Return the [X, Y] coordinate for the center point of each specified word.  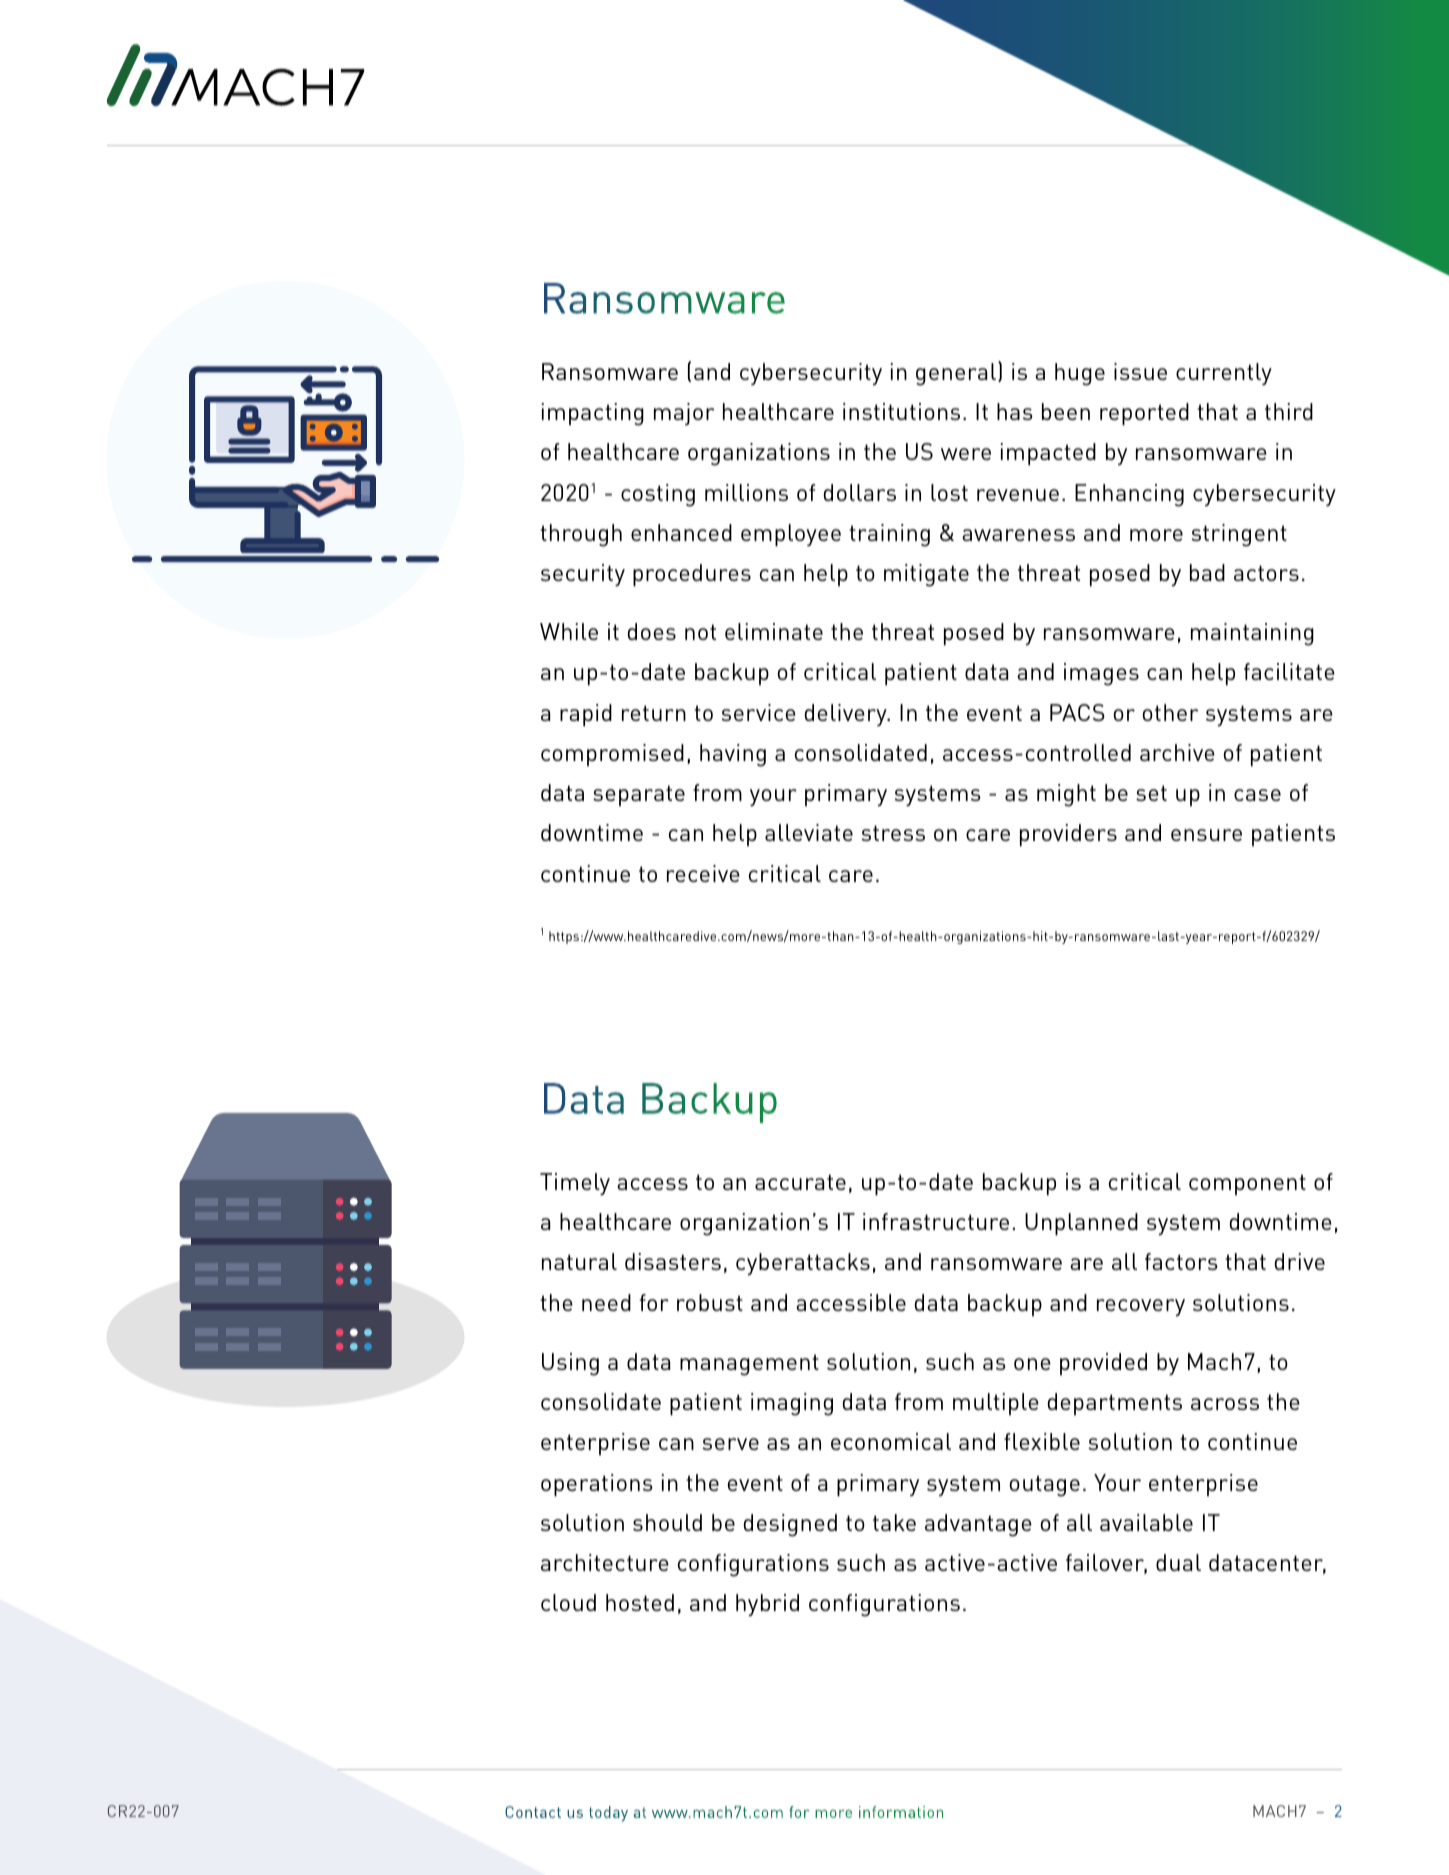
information [901, 1812]
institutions [901, 411]
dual [1178, 1562]
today [608, 1814]
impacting [592, 414]
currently [1224, 374]
